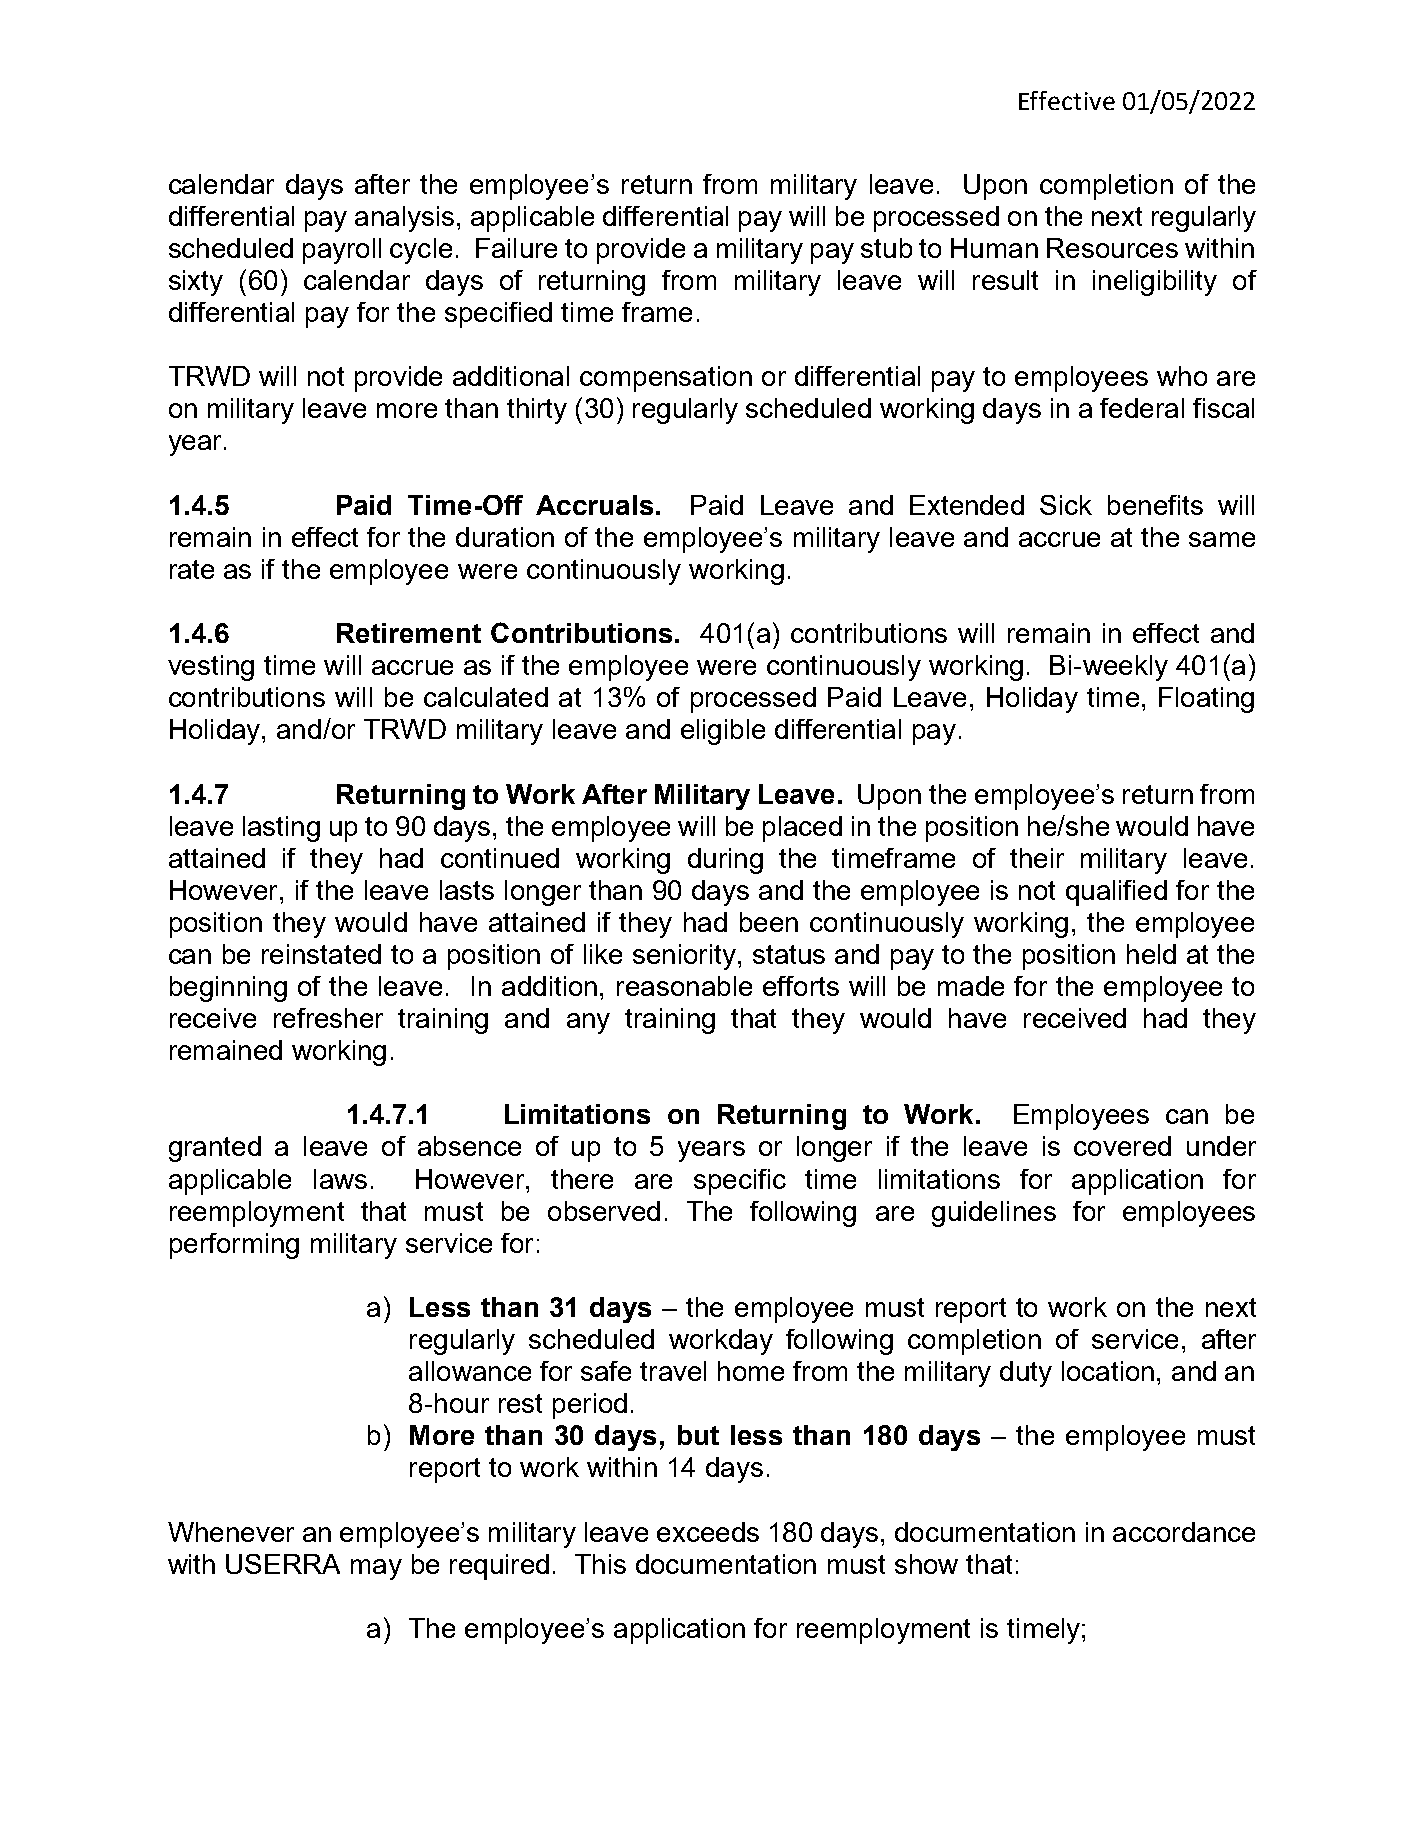  What do you see at coordinates (1112, 248) in the document?
I see `Resources` at bounding box center [1112, 248].
